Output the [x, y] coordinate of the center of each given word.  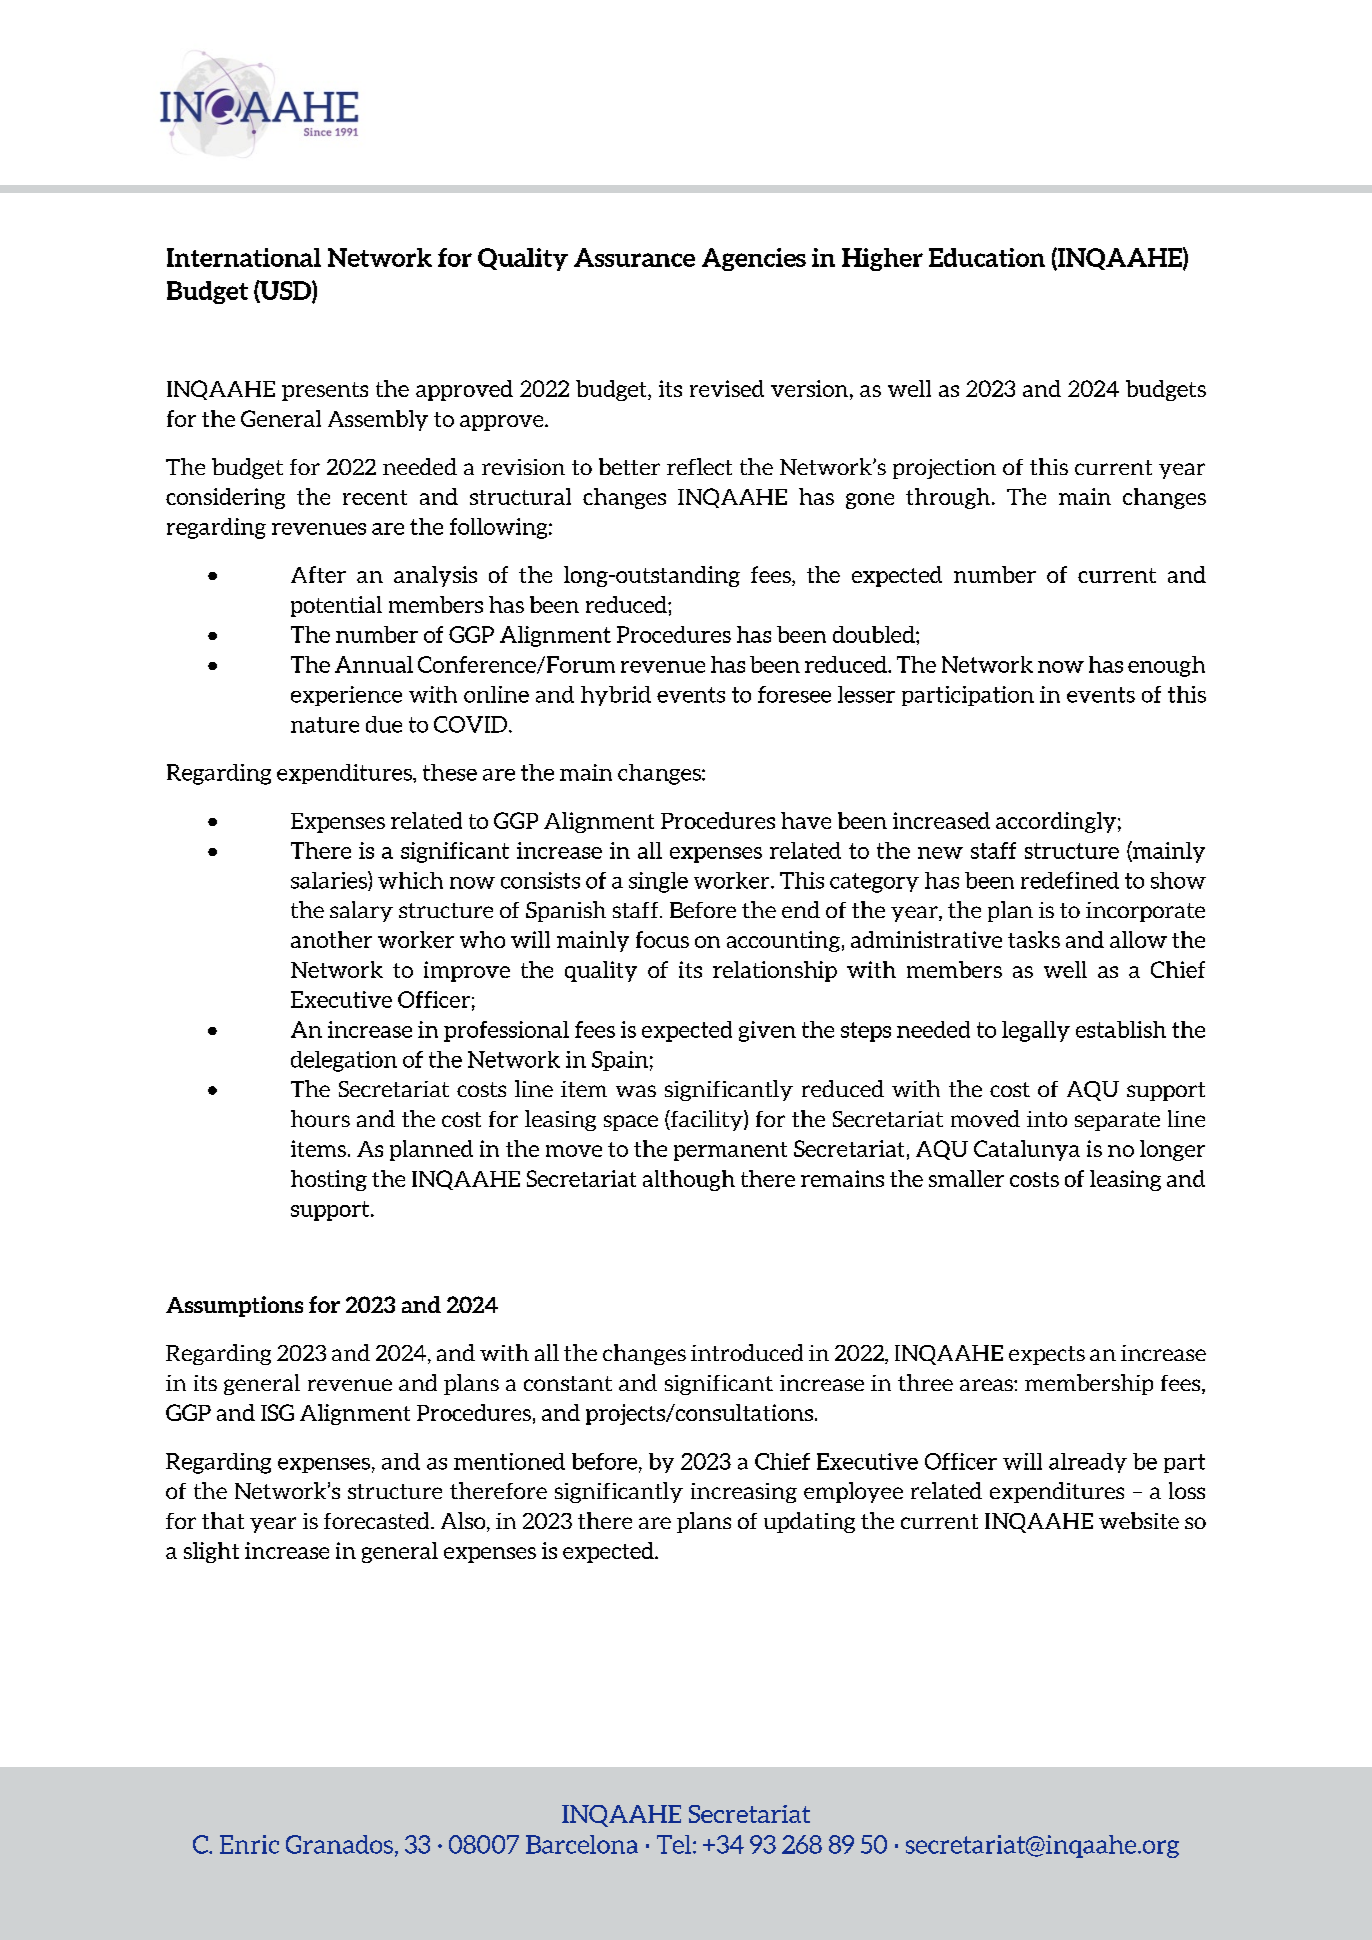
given [767, 1031]
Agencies [754, 259]
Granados [339, 1844]
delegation [344, 1061]
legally [1036, 1031]
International [244, 257]
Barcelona [582, 1844]
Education [987, 257]
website [1139, 1520]
